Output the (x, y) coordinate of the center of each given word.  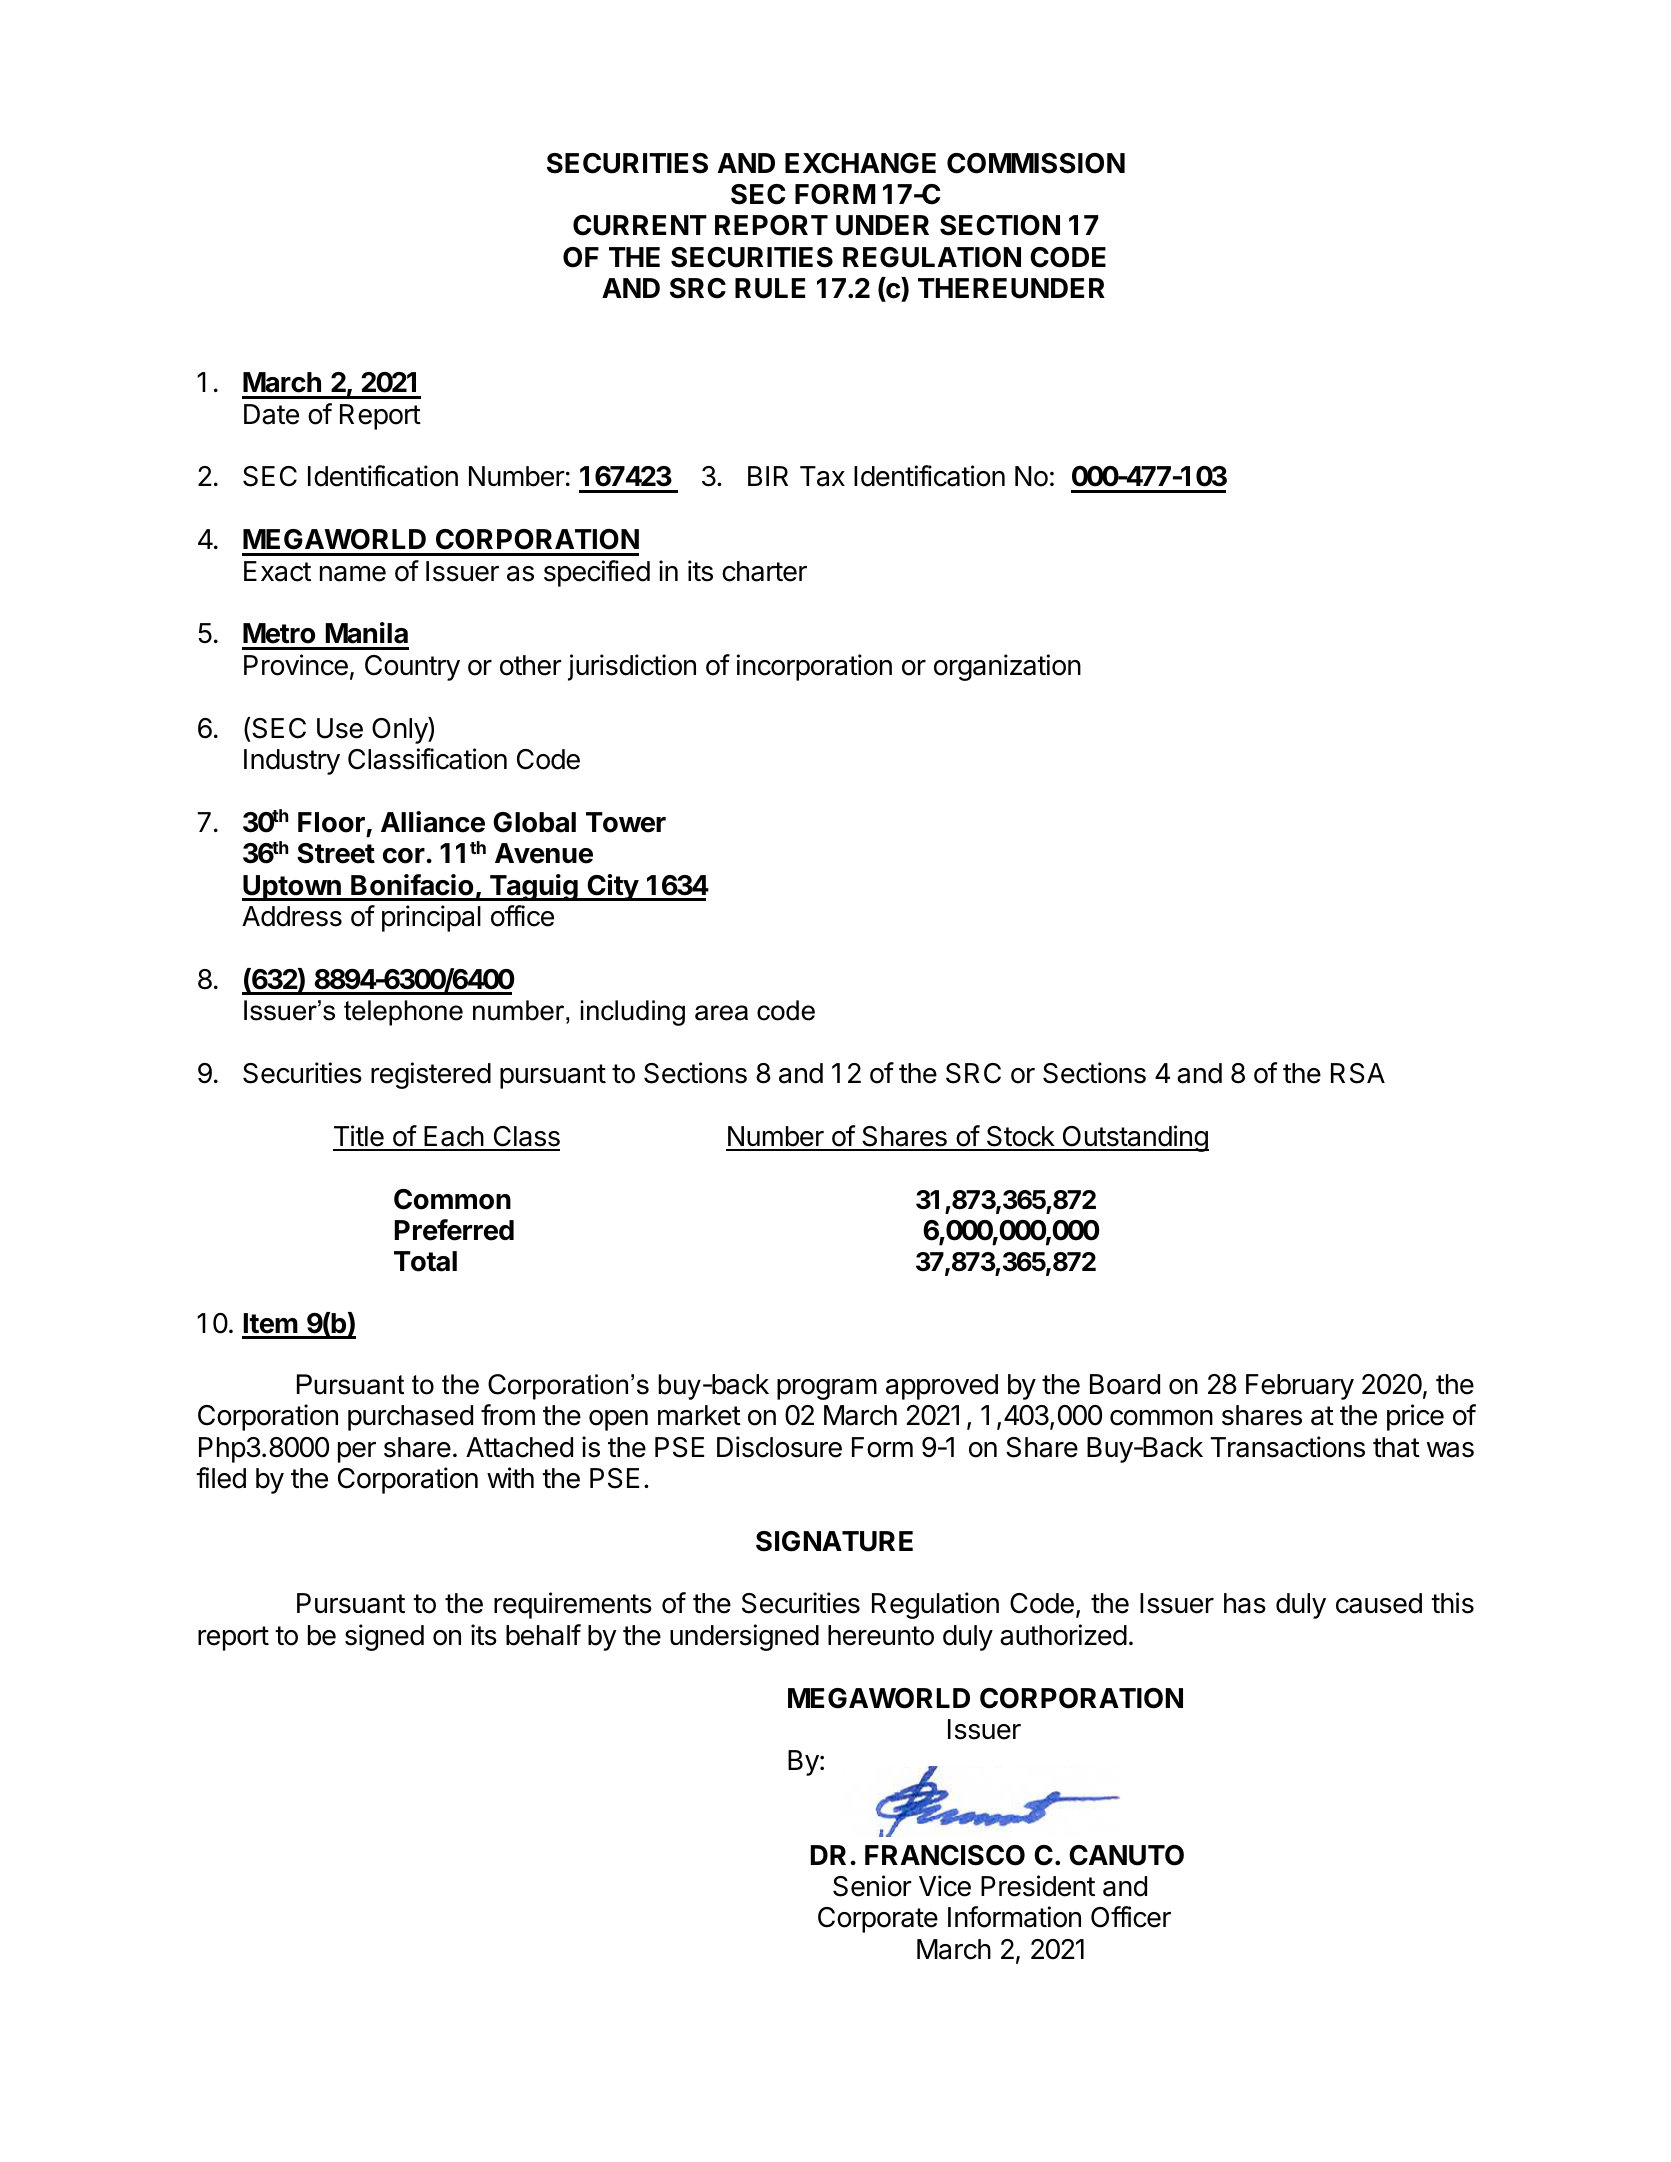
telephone (403, 1013)
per (357, 1452)
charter (764, 571)
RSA (1358, 1073)
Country (412, 668)
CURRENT (640, 225)
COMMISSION (1036, 163)
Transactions (1288, 1447)
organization (1007, 667)
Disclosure (779, 1447)
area (721, 1013)
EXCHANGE (860, 163)
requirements (573, 1605)
